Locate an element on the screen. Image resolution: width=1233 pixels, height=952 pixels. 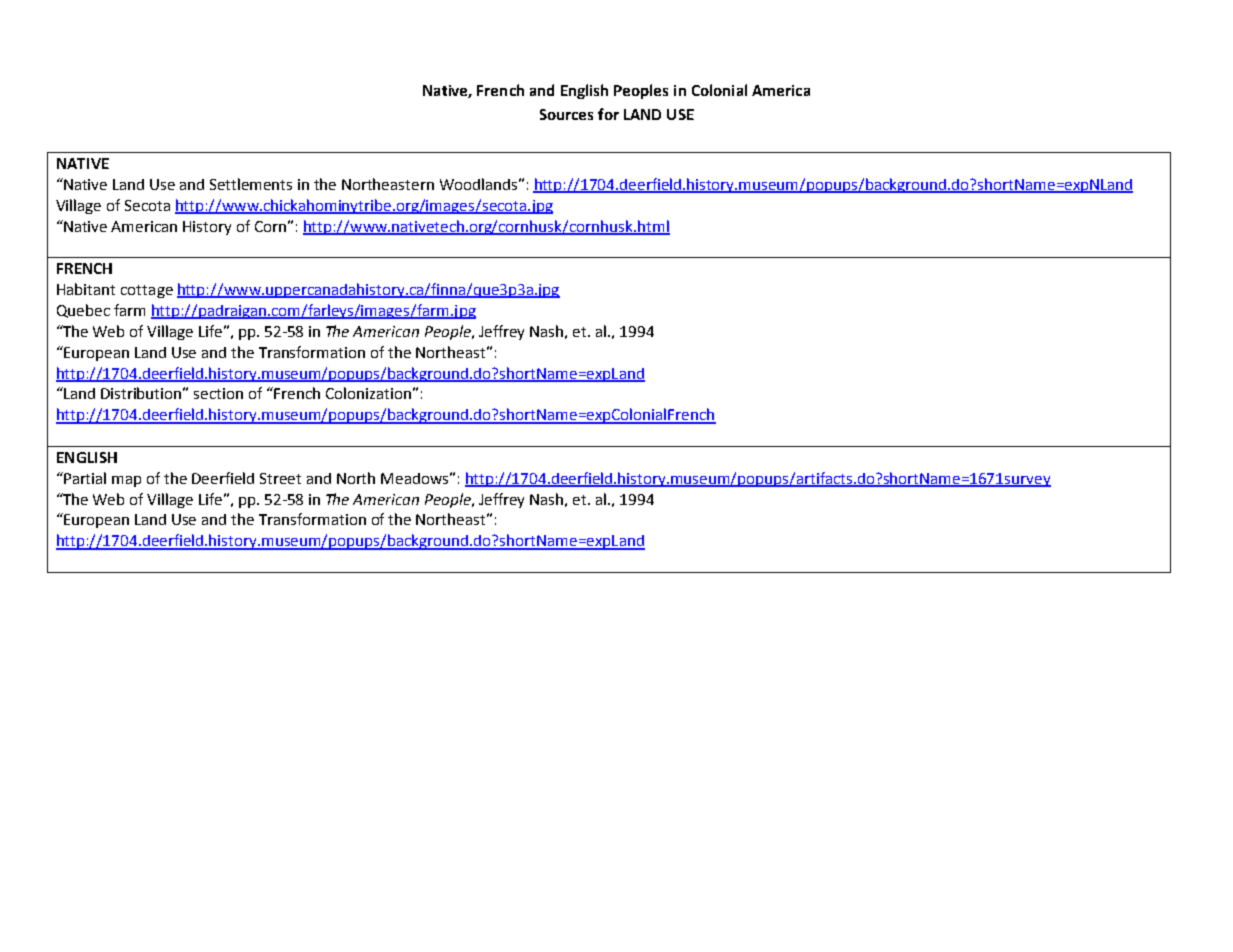
Street is located at coordinates (280, 478).
